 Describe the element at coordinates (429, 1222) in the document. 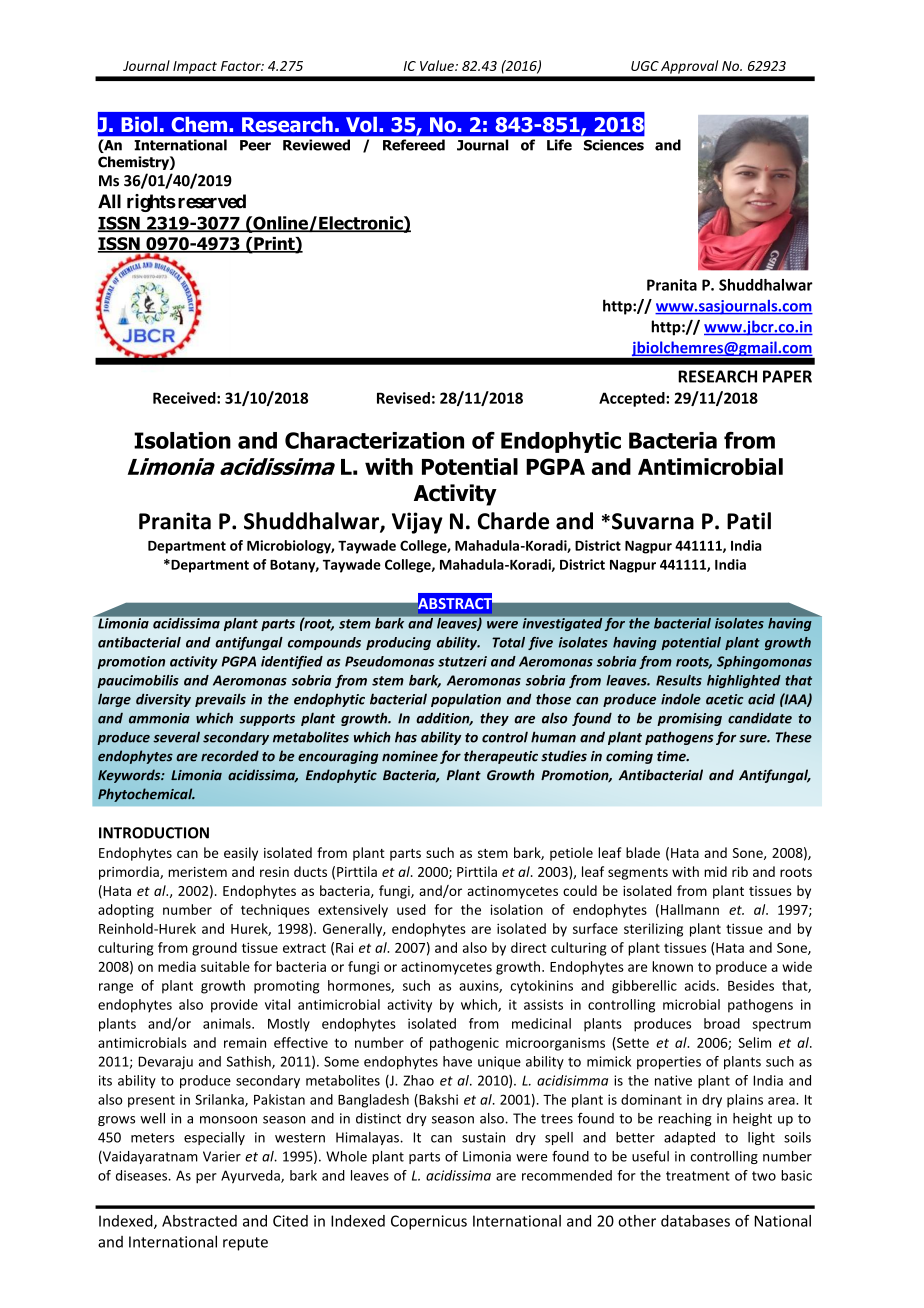

I see `Copernicus` at that location.
